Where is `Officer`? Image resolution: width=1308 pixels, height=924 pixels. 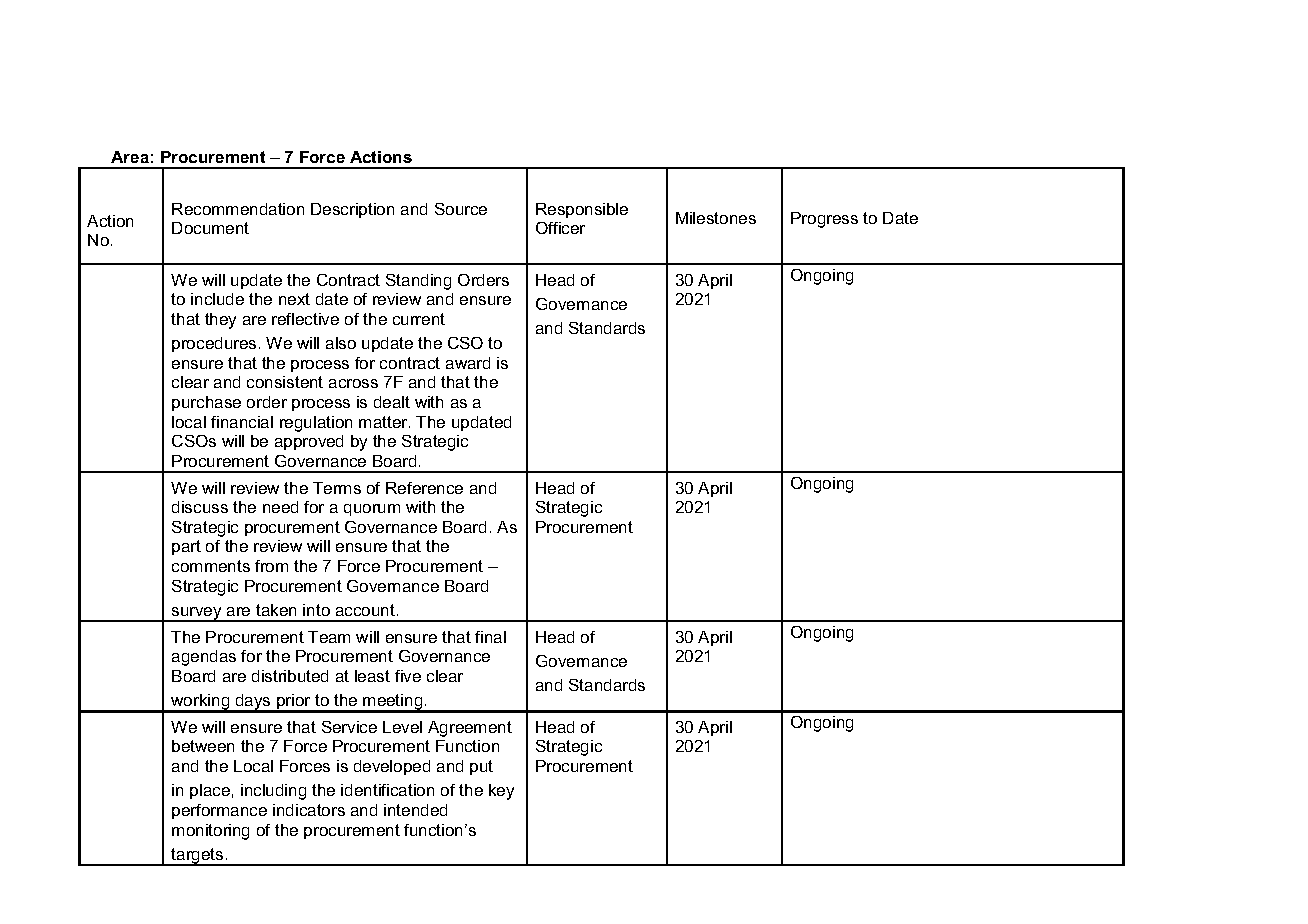
Officer is located at coordinates (560, 228).
